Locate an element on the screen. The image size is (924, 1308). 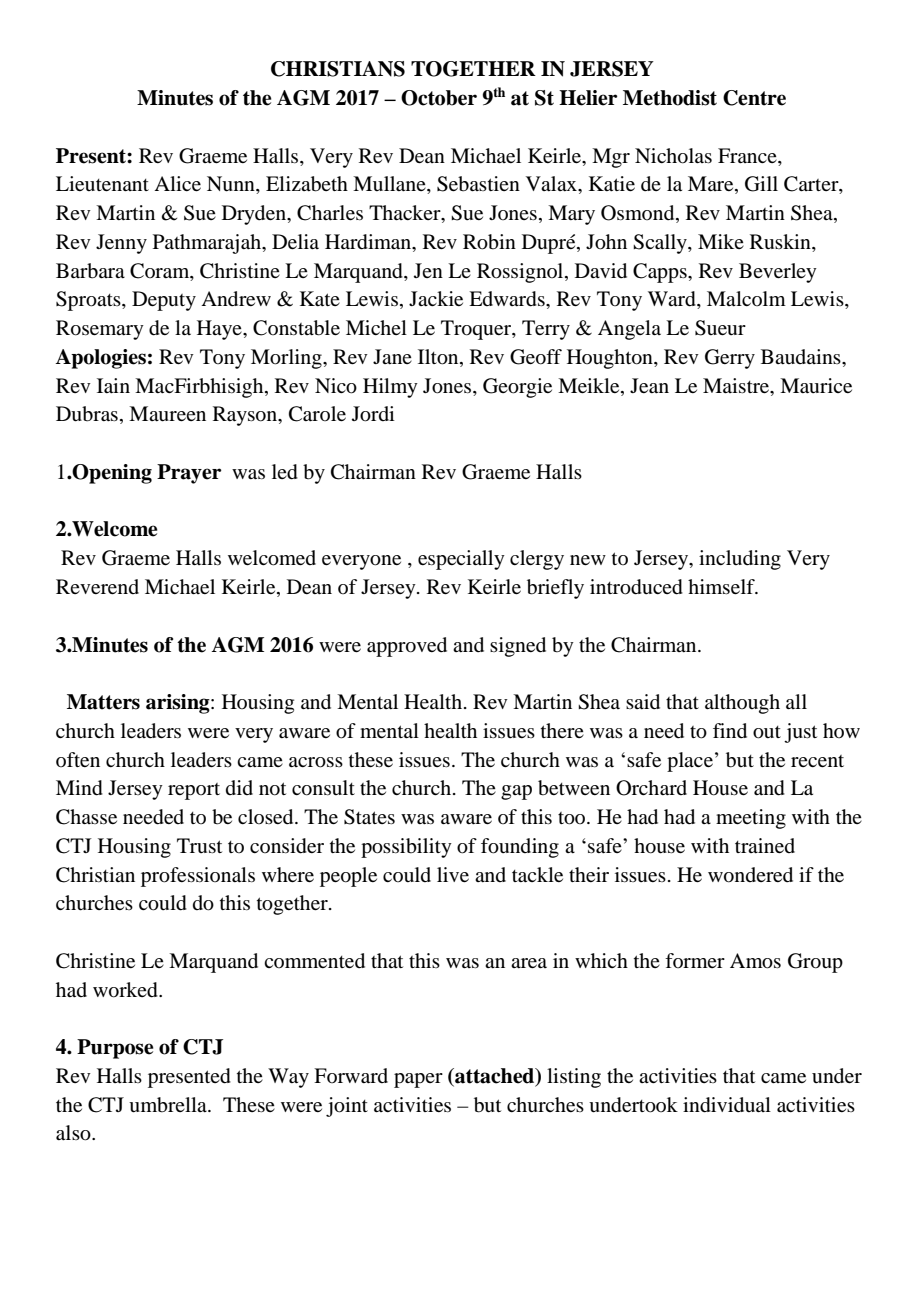
Reverend is located at coordinates (97, 586).
